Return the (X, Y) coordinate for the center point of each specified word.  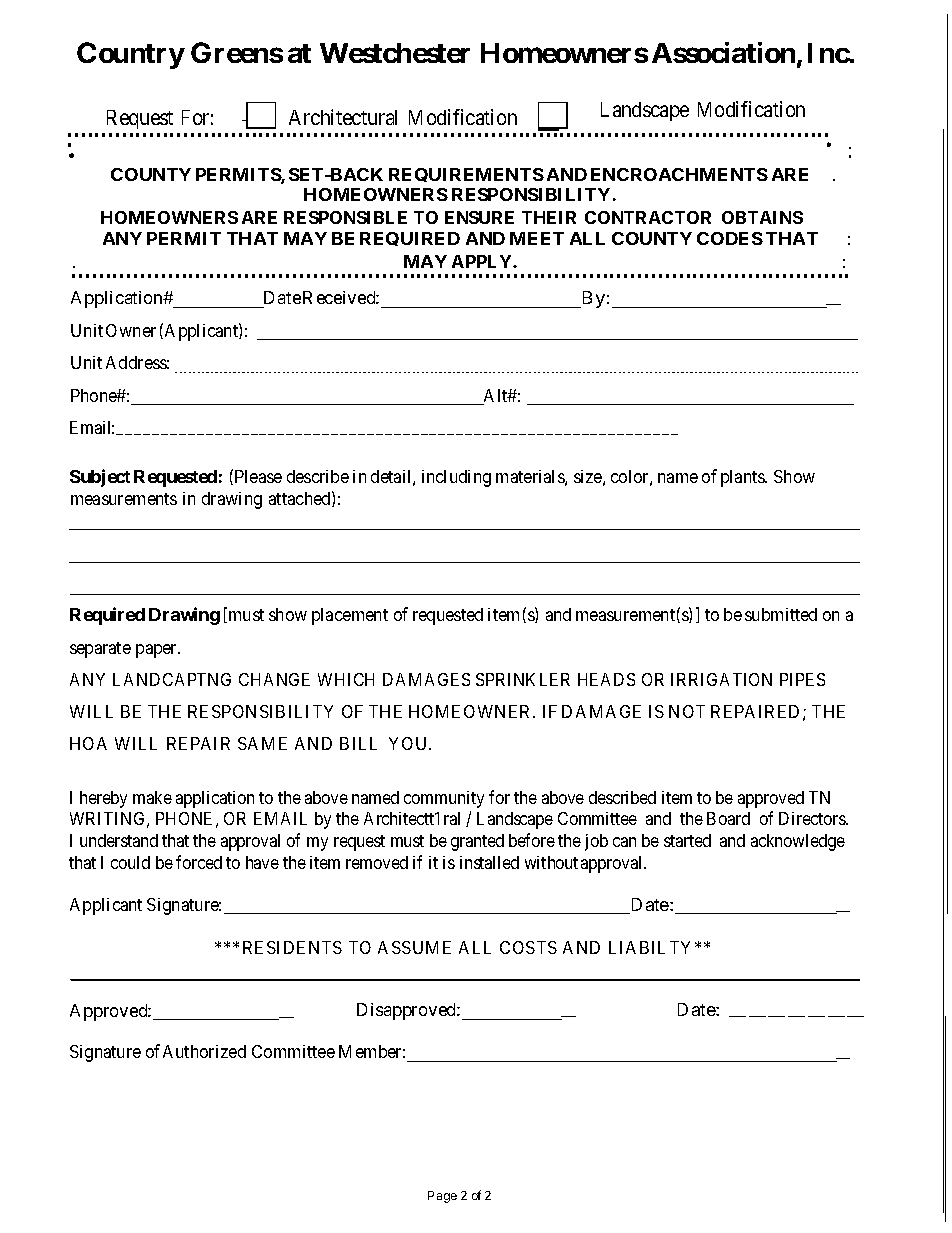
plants (744, 478)
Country (131, 55)
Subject (100, 478)
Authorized (204, 1051)
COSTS (528, 947)
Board (728, 818)
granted (477, 842)
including (456, 478)
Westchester (395, 53)
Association (723, 52)
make (152, 797)
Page (442, 1197)
